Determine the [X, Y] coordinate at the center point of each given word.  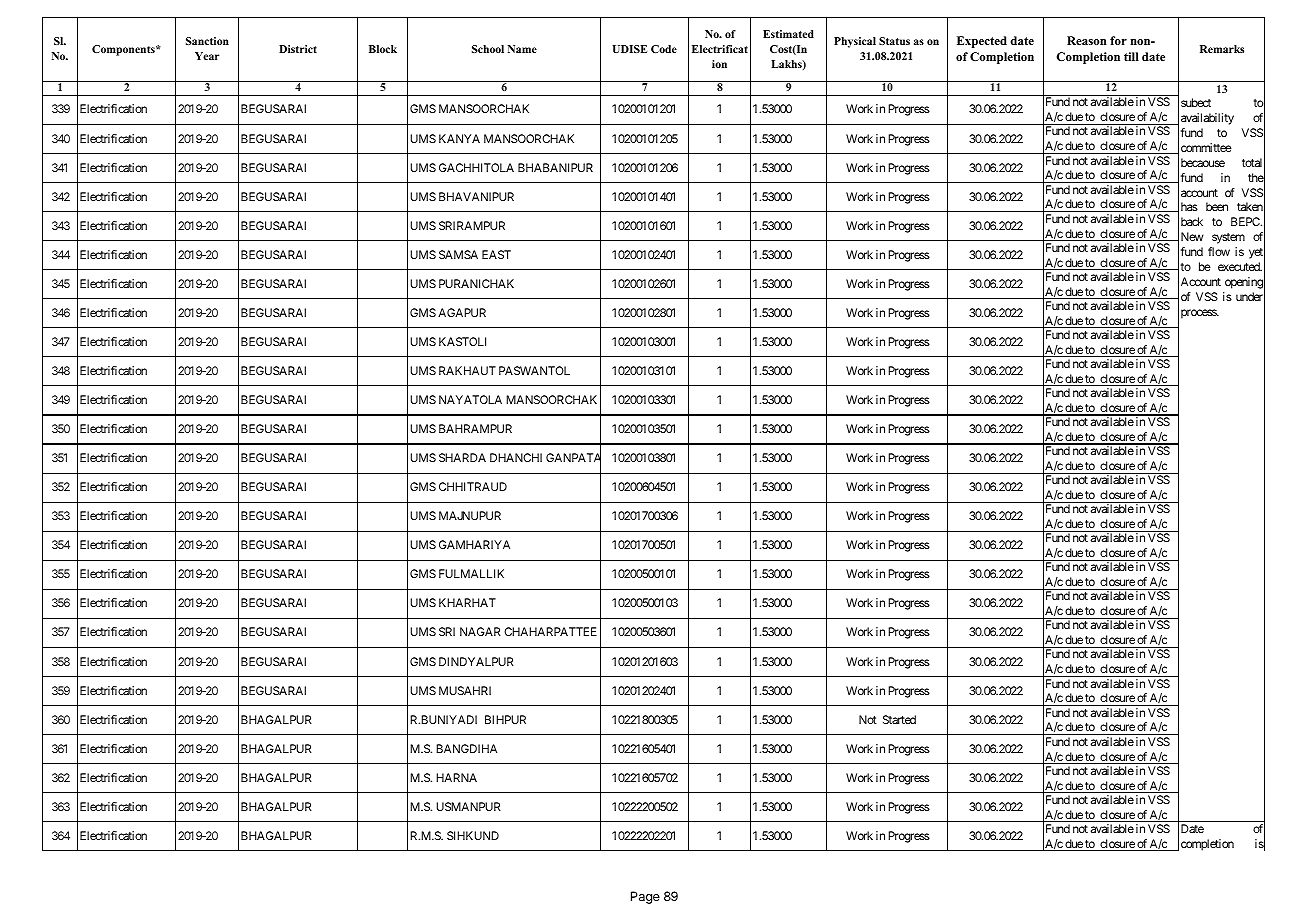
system [1228, 238]
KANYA [459, 138]
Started [899, 719]
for [1118, 40]
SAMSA [458, 254]
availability [1207, 119]
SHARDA [462, 457]
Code [664, 49]
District [298, 49]
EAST [496, 254]
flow [1219, 251]
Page [645, 897]
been [1217, 206]
